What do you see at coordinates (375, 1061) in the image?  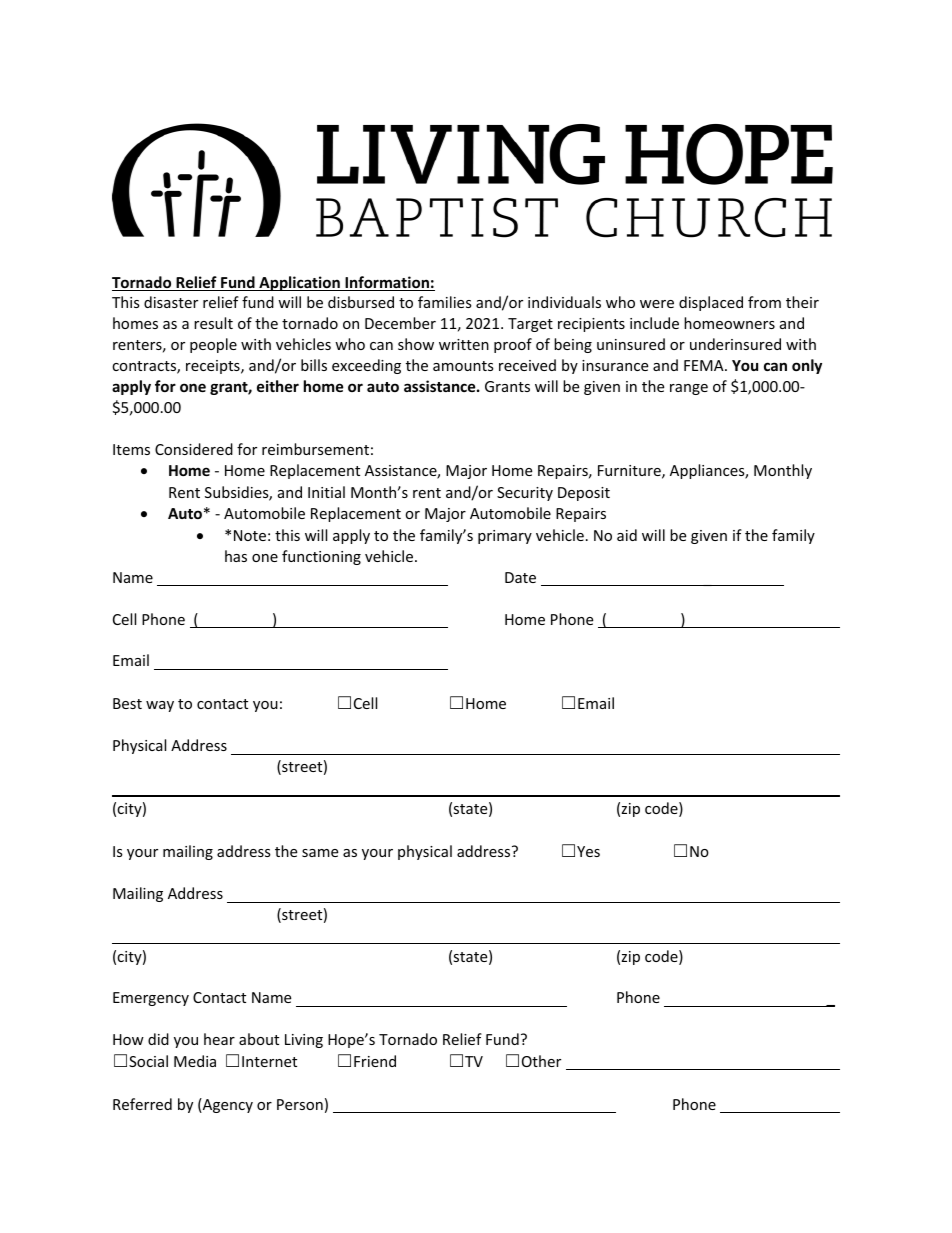 I see `Friend` at bounding box center [375, 1061].
